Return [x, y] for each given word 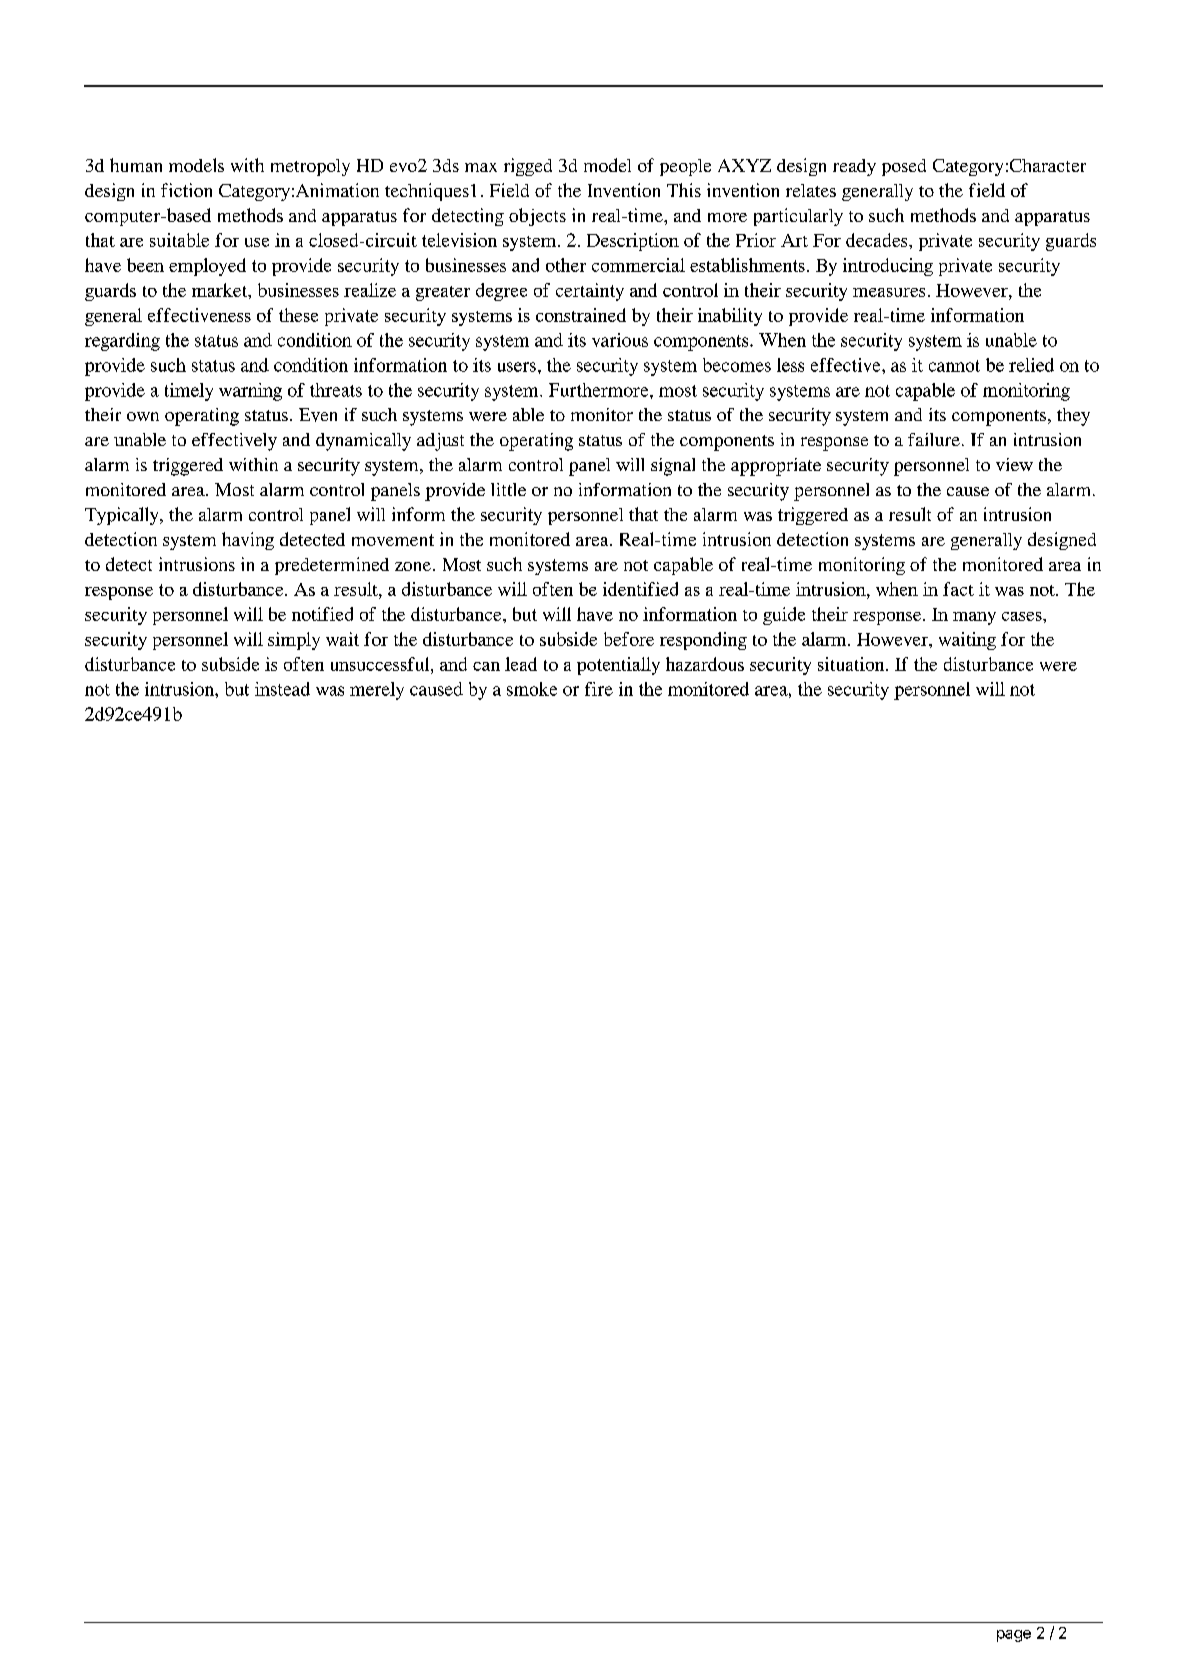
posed [904, 167]
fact [958, 589]
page [1014, 1636]
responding [703, 641]
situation [852, 664]
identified [640, 589]
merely [377, 691]
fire [599, 689]
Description [633, 242]
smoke [532, 689]
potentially [618, 666]
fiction [186, 190]
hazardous [705, 664]
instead [282, 689]
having [248, 541]
